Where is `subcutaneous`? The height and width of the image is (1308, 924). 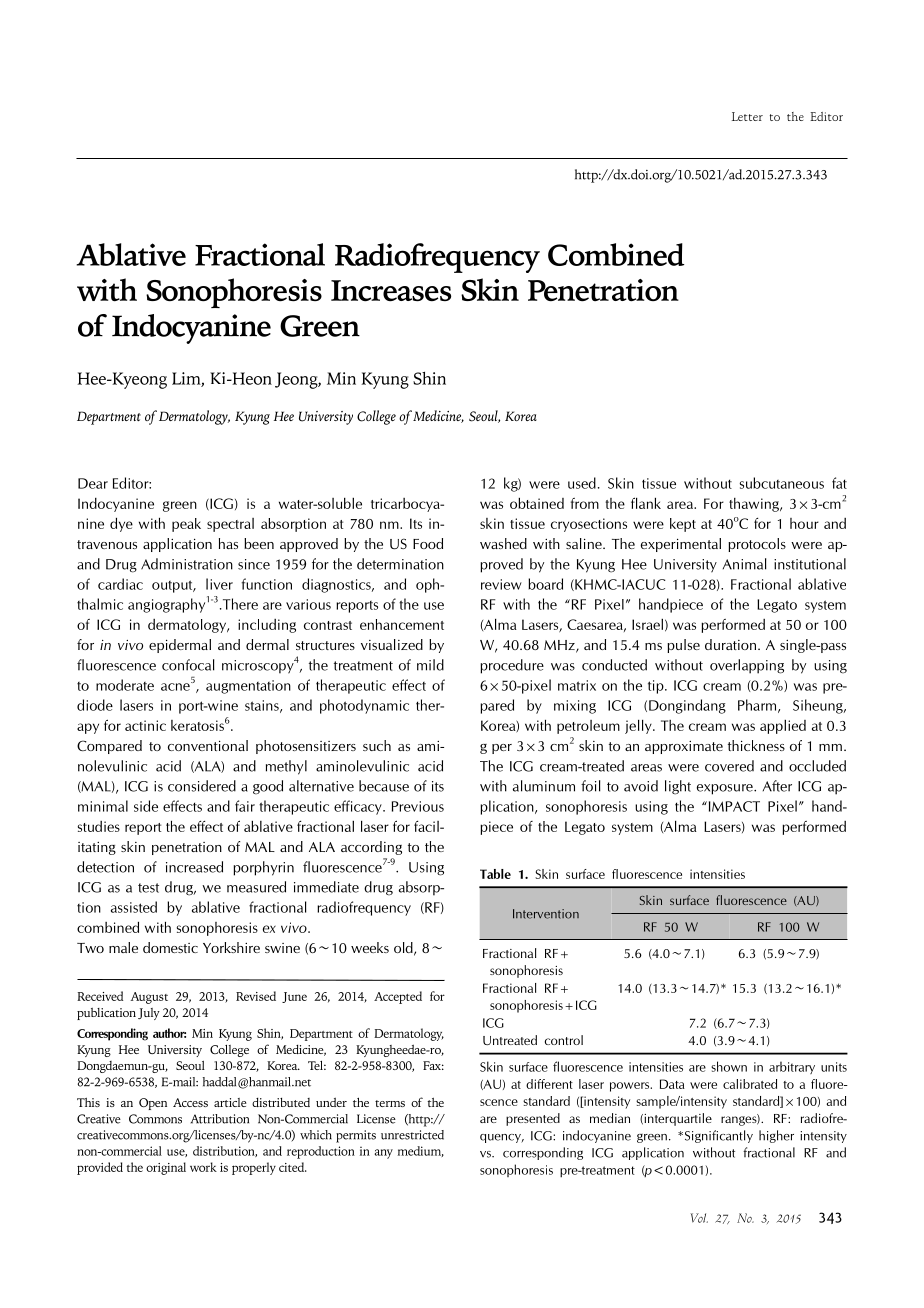 subcutaneous is located at coordinates (781, 483).
